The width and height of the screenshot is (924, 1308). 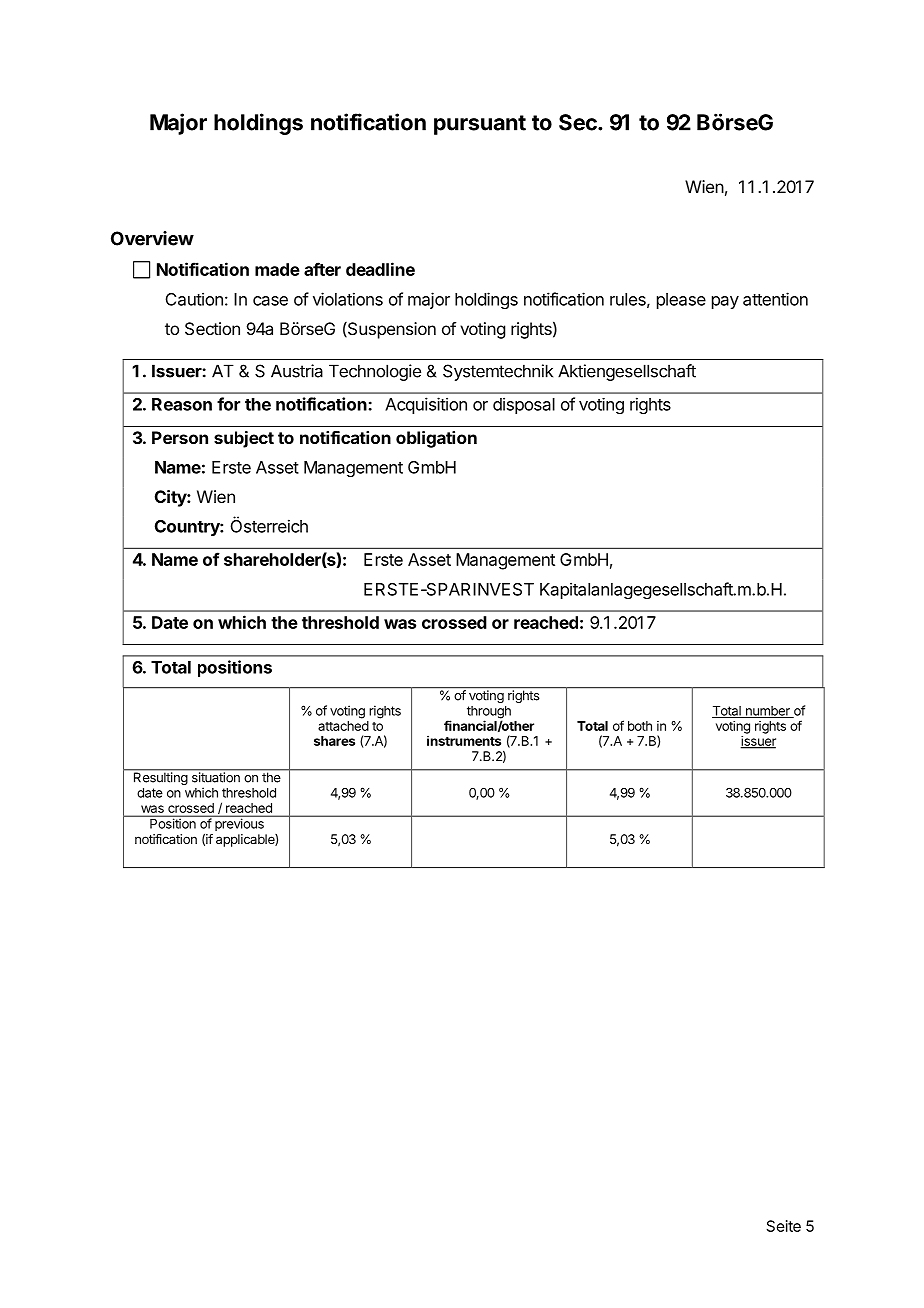 What do you see at coordinates (767, 712) in the screenshot?
I see `number` at bounding box center [767, 712].
